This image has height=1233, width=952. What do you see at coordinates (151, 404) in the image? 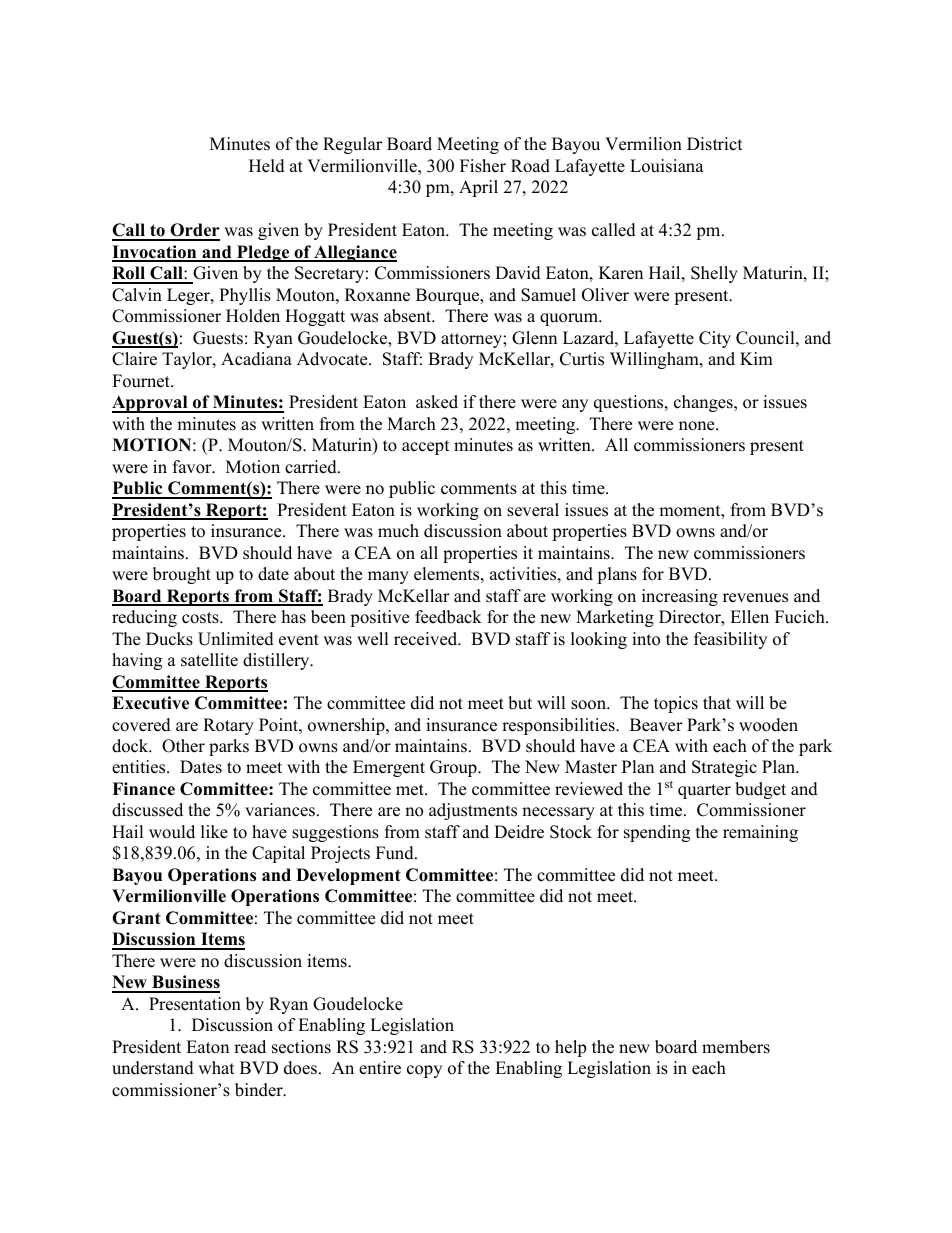
I see `Approval` at bounding box center [151, 404].
